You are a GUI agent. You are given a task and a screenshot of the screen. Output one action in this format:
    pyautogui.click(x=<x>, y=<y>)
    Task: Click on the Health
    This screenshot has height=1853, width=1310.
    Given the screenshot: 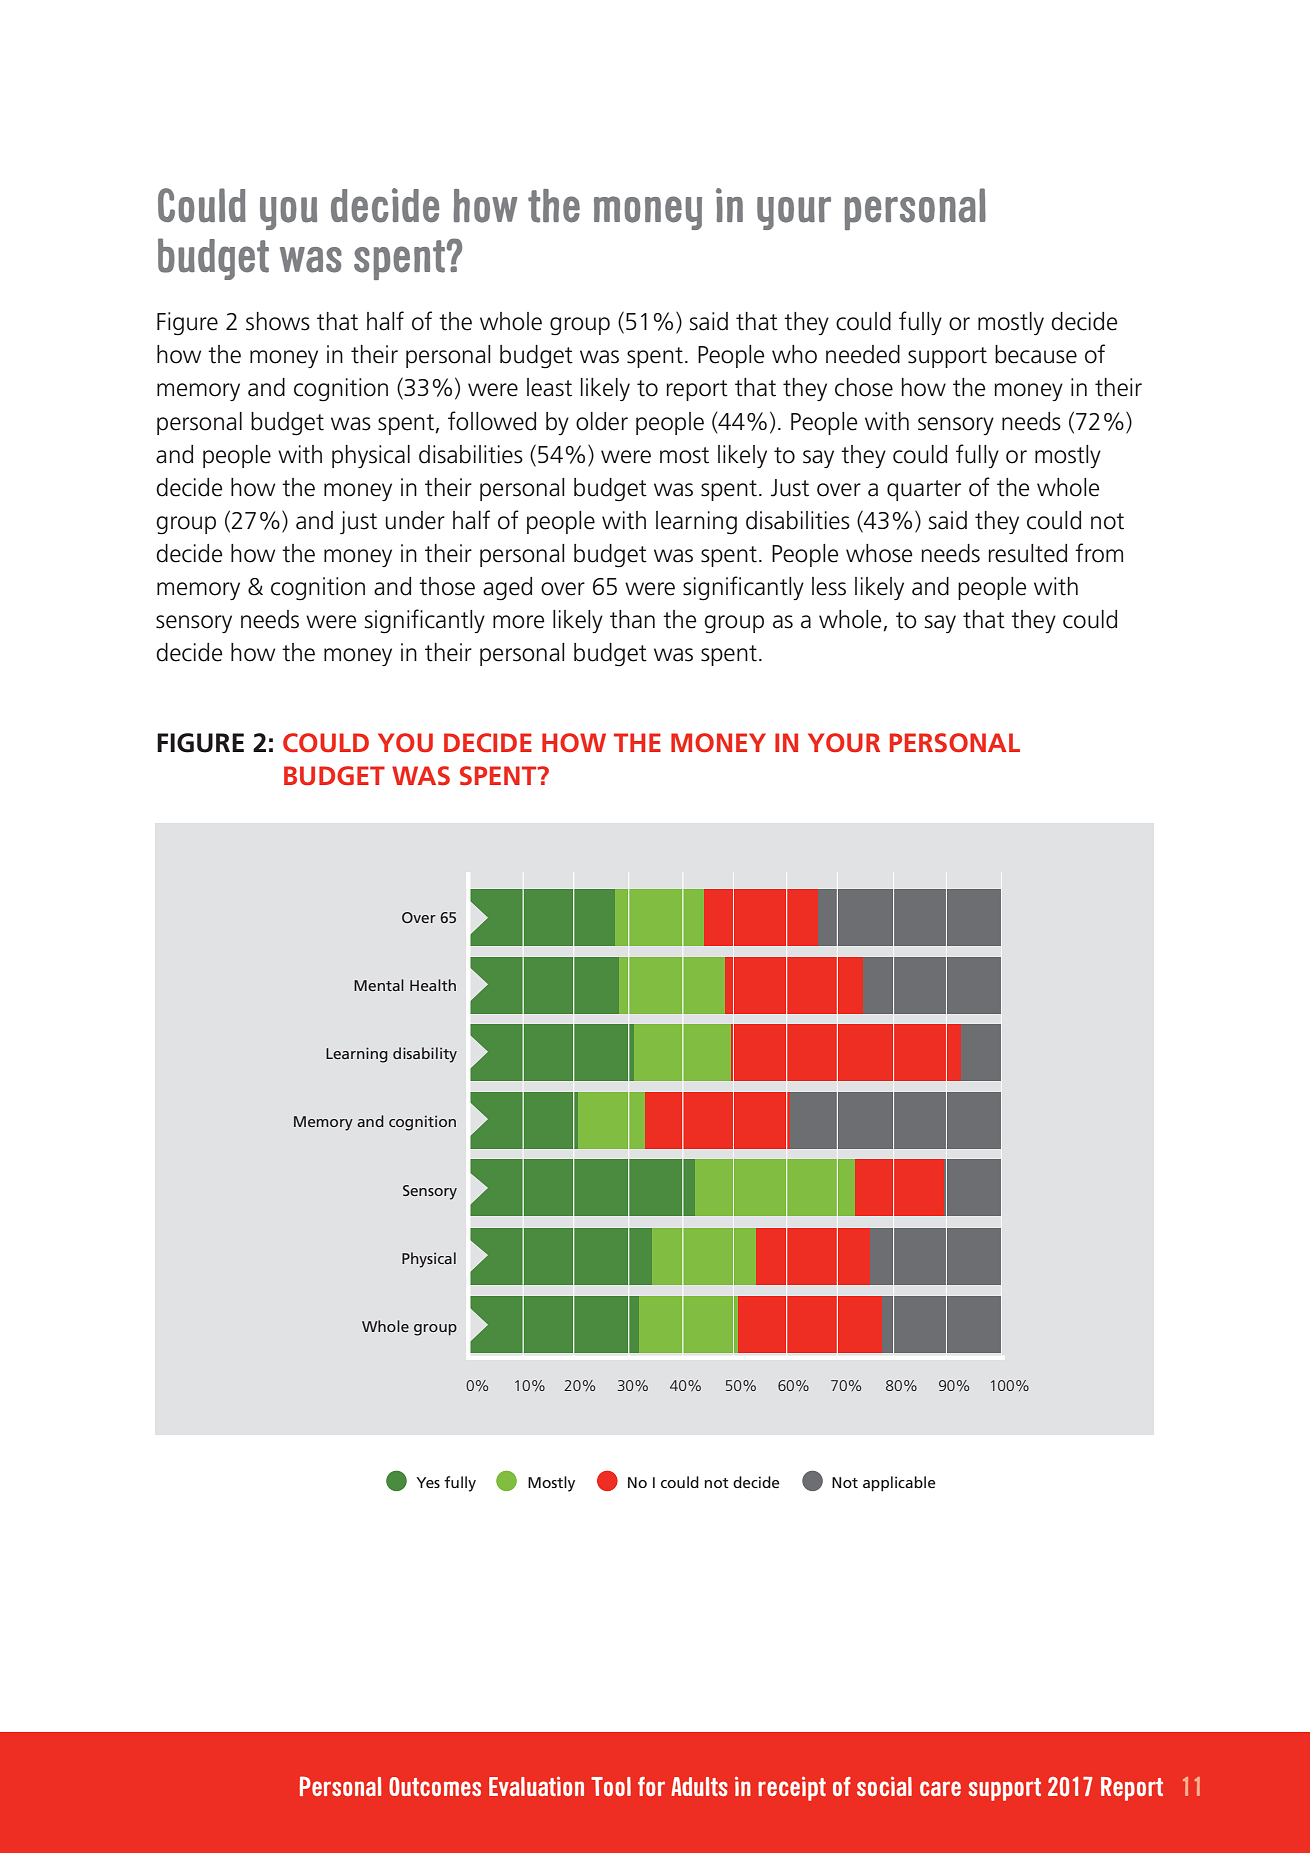 What is the action you would take?
    pyautogui.click(x=433, y=985)
